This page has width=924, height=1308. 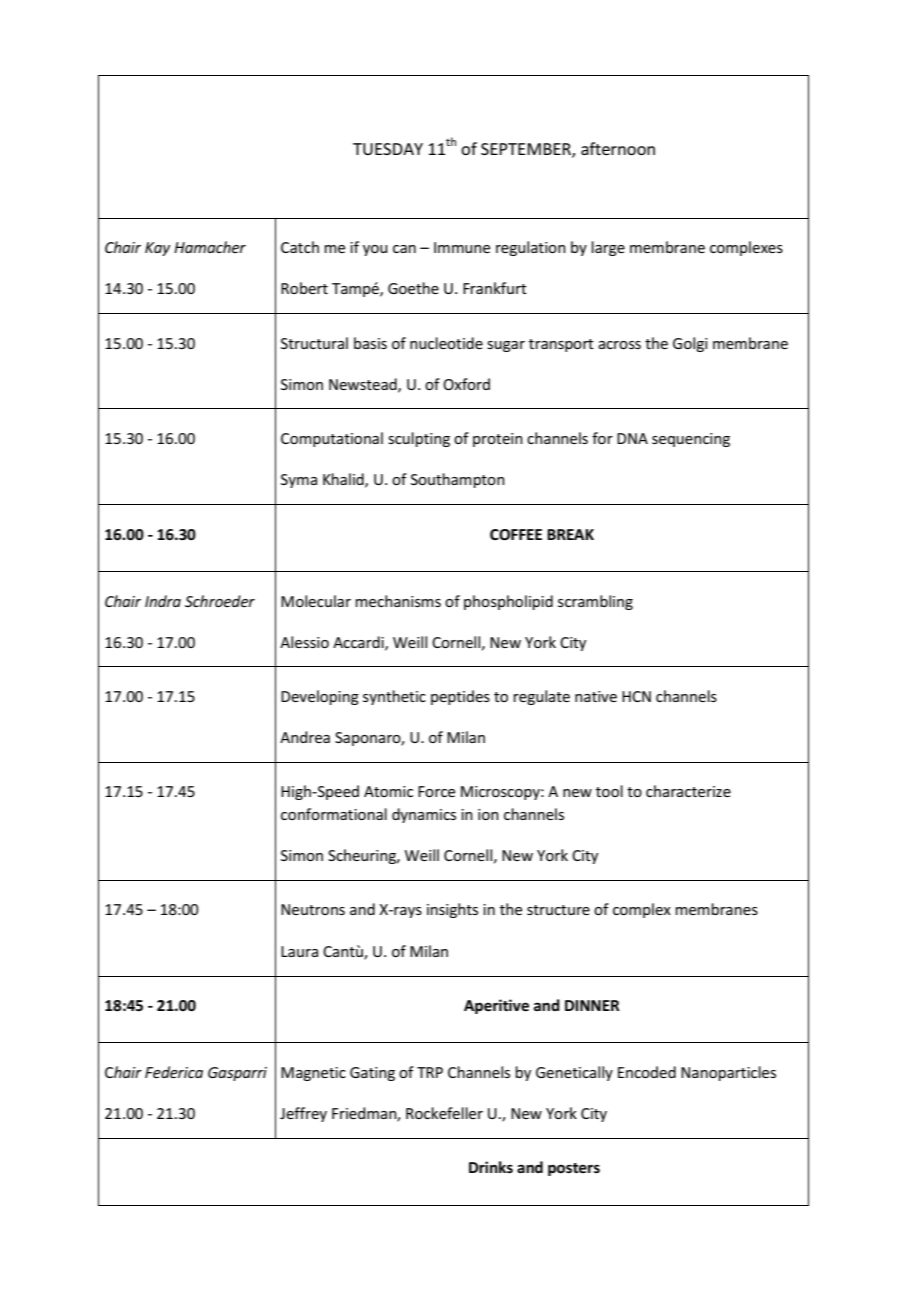 I want to click on Southampton, so click(x=458, y=480).
